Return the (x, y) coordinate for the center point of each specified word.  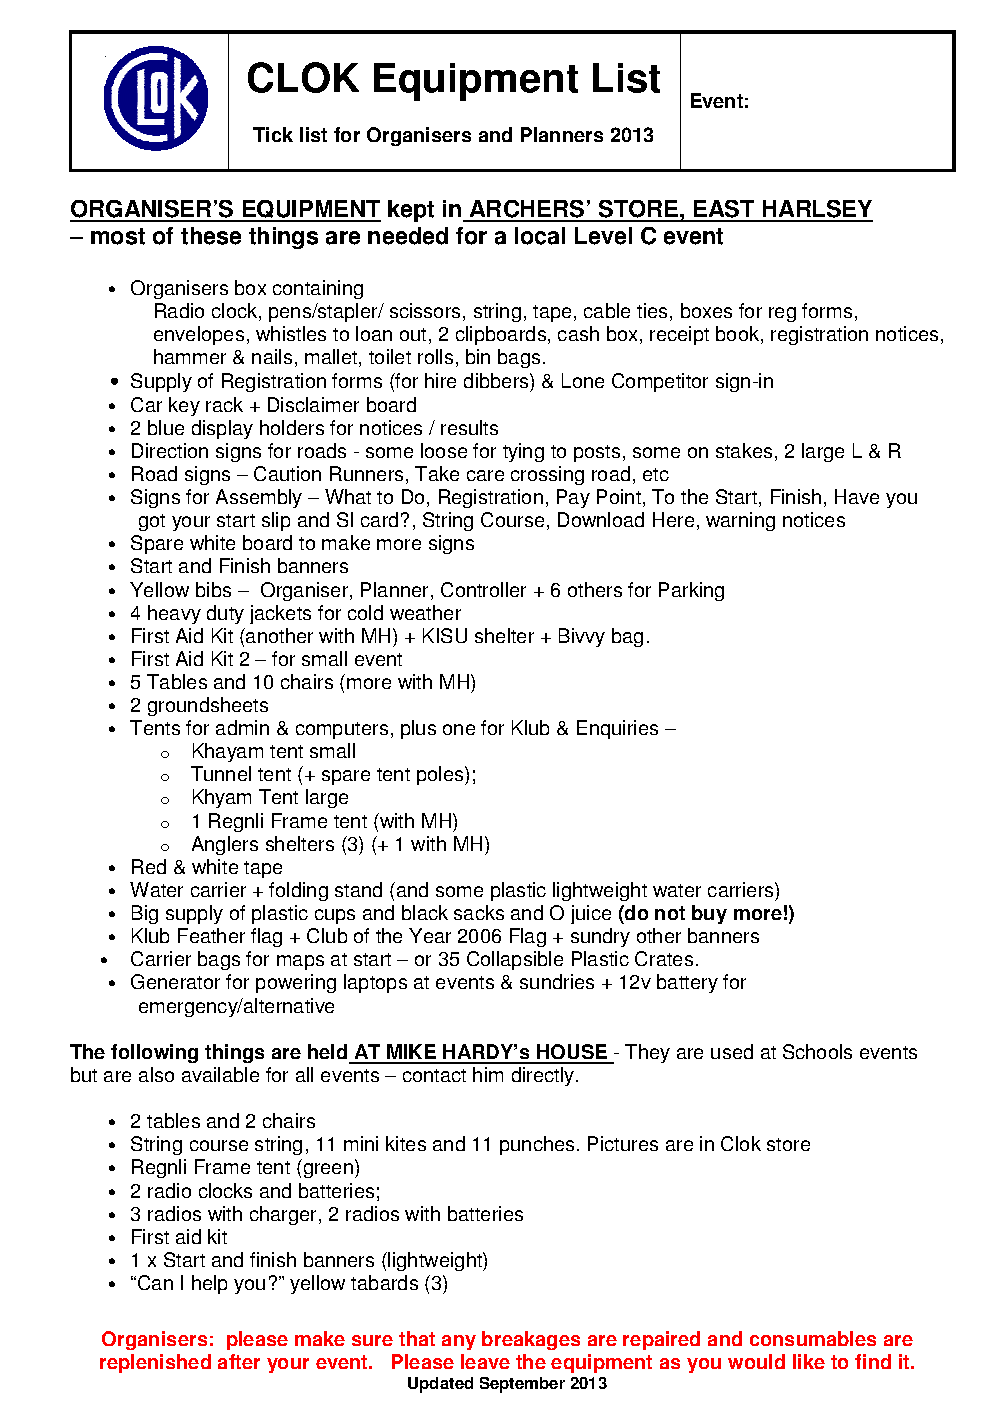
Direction (170, 450)
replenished (155, 1363)
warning (740, 521)
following (154, 1053)
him (488, 1074)
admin (242, 727)
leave (485, 1361)
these (211, 236)
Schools (817, 1051)
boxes (706, 310)
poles (441, 775)
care (485, 475)
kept (411, 211)
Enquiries (617, 729)
